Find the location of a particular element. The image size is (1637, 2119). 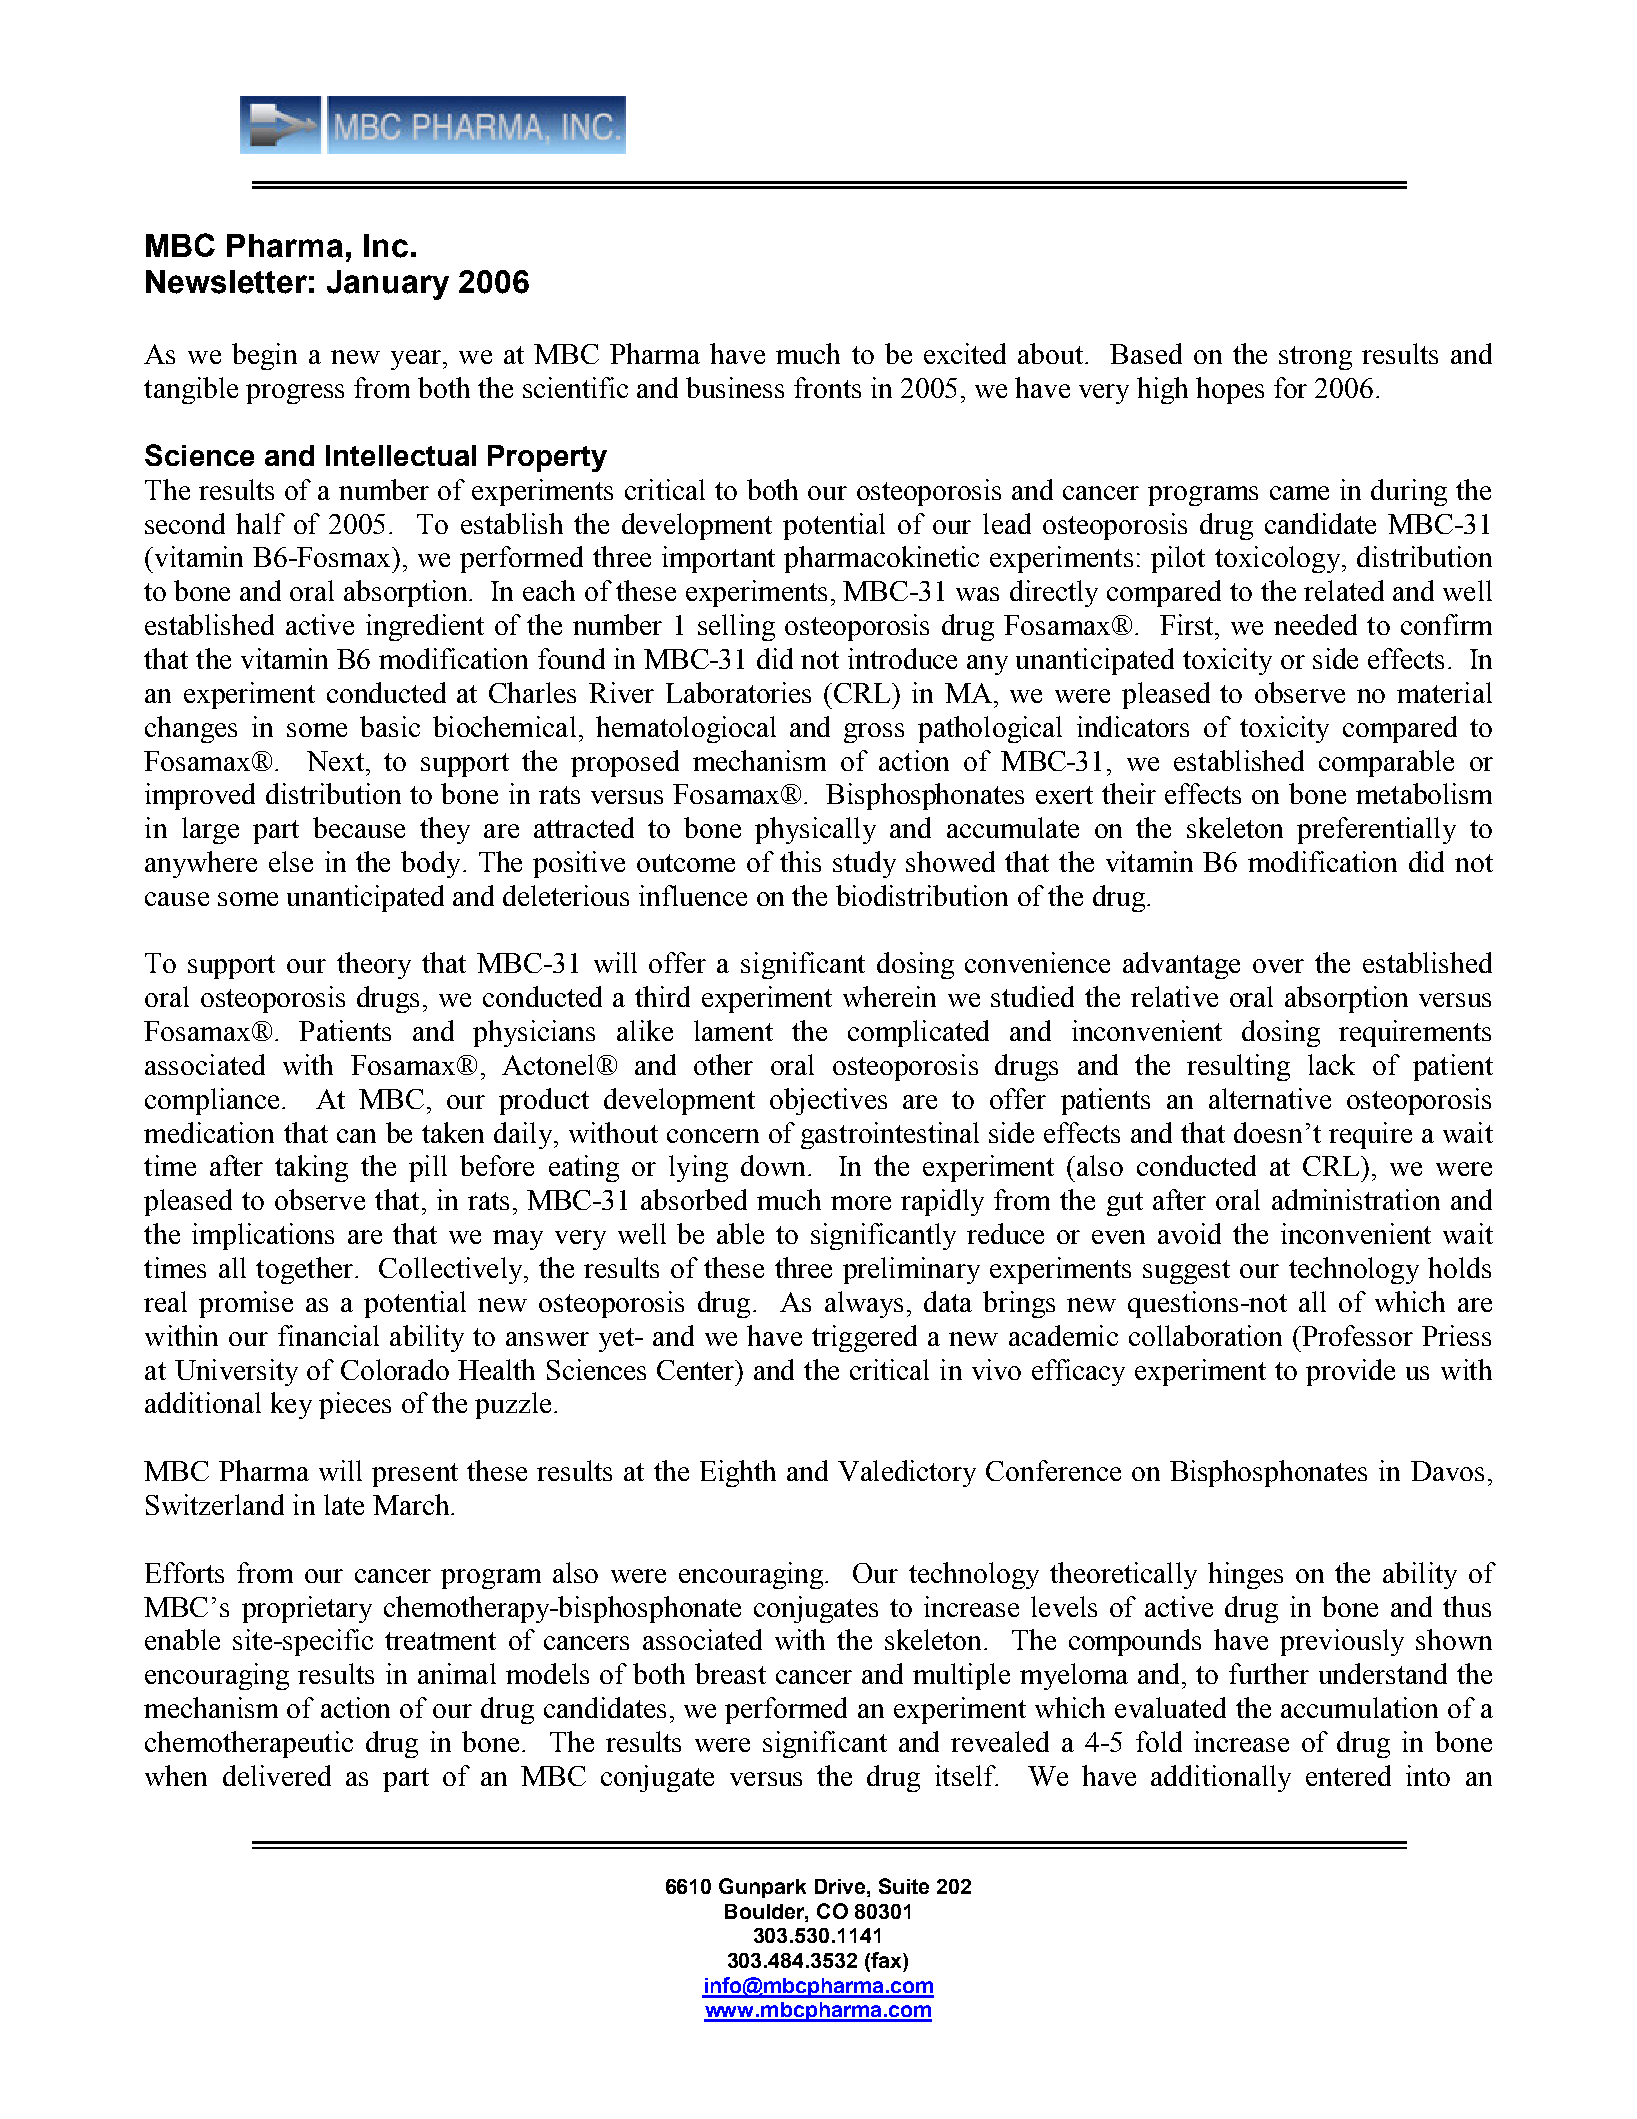

Suite is located at coordinates (904, 1886).
